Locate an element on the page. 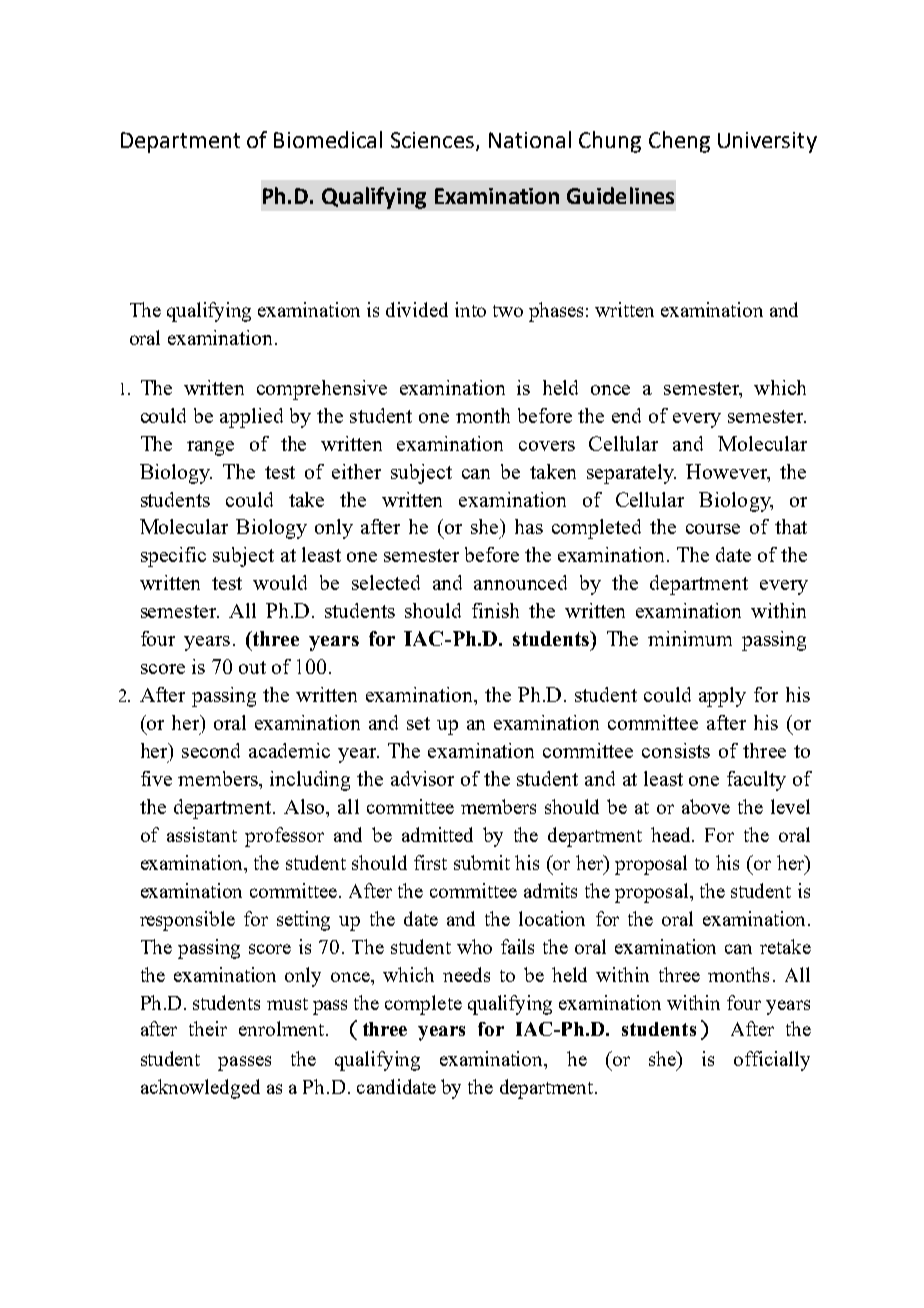 This page has height=1308, width=924. Cheng is located at coordinates (679, 142).
